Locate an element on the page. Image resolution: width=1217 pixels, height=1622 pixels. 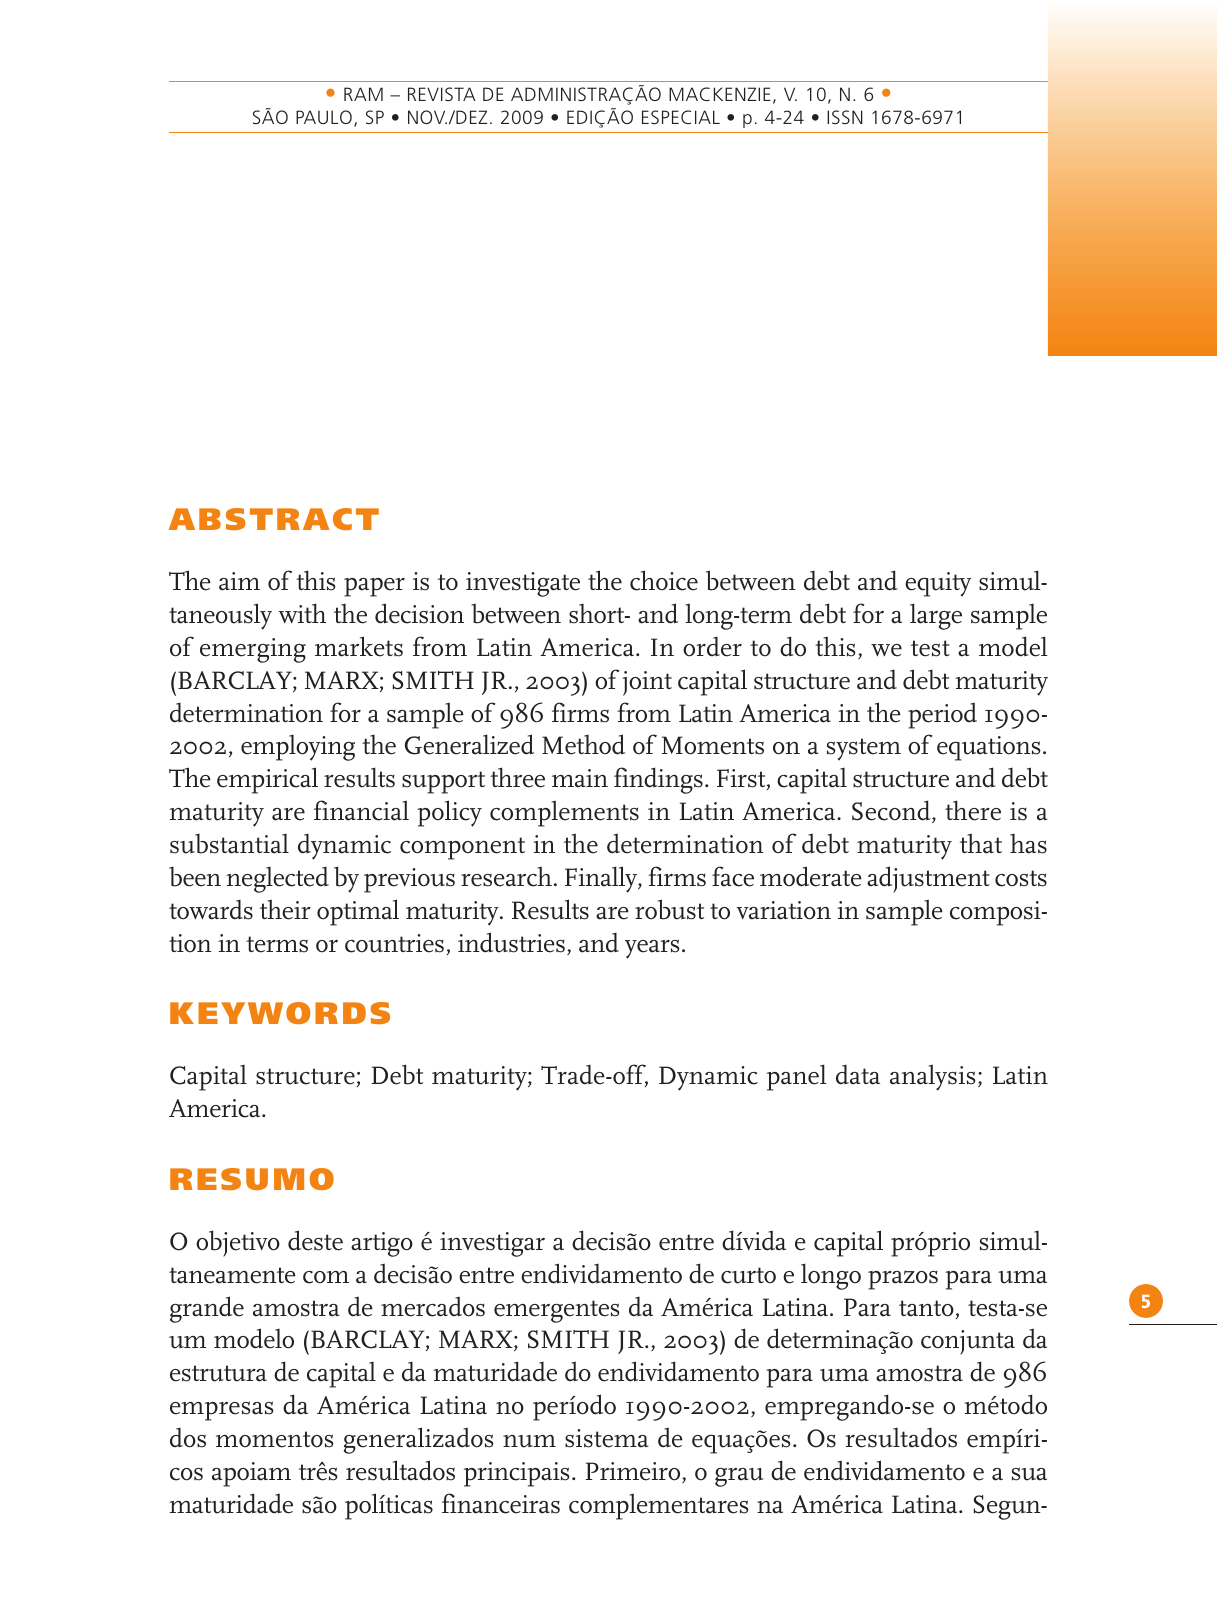
ESPECIAL is located at coordinates (681, 117).
